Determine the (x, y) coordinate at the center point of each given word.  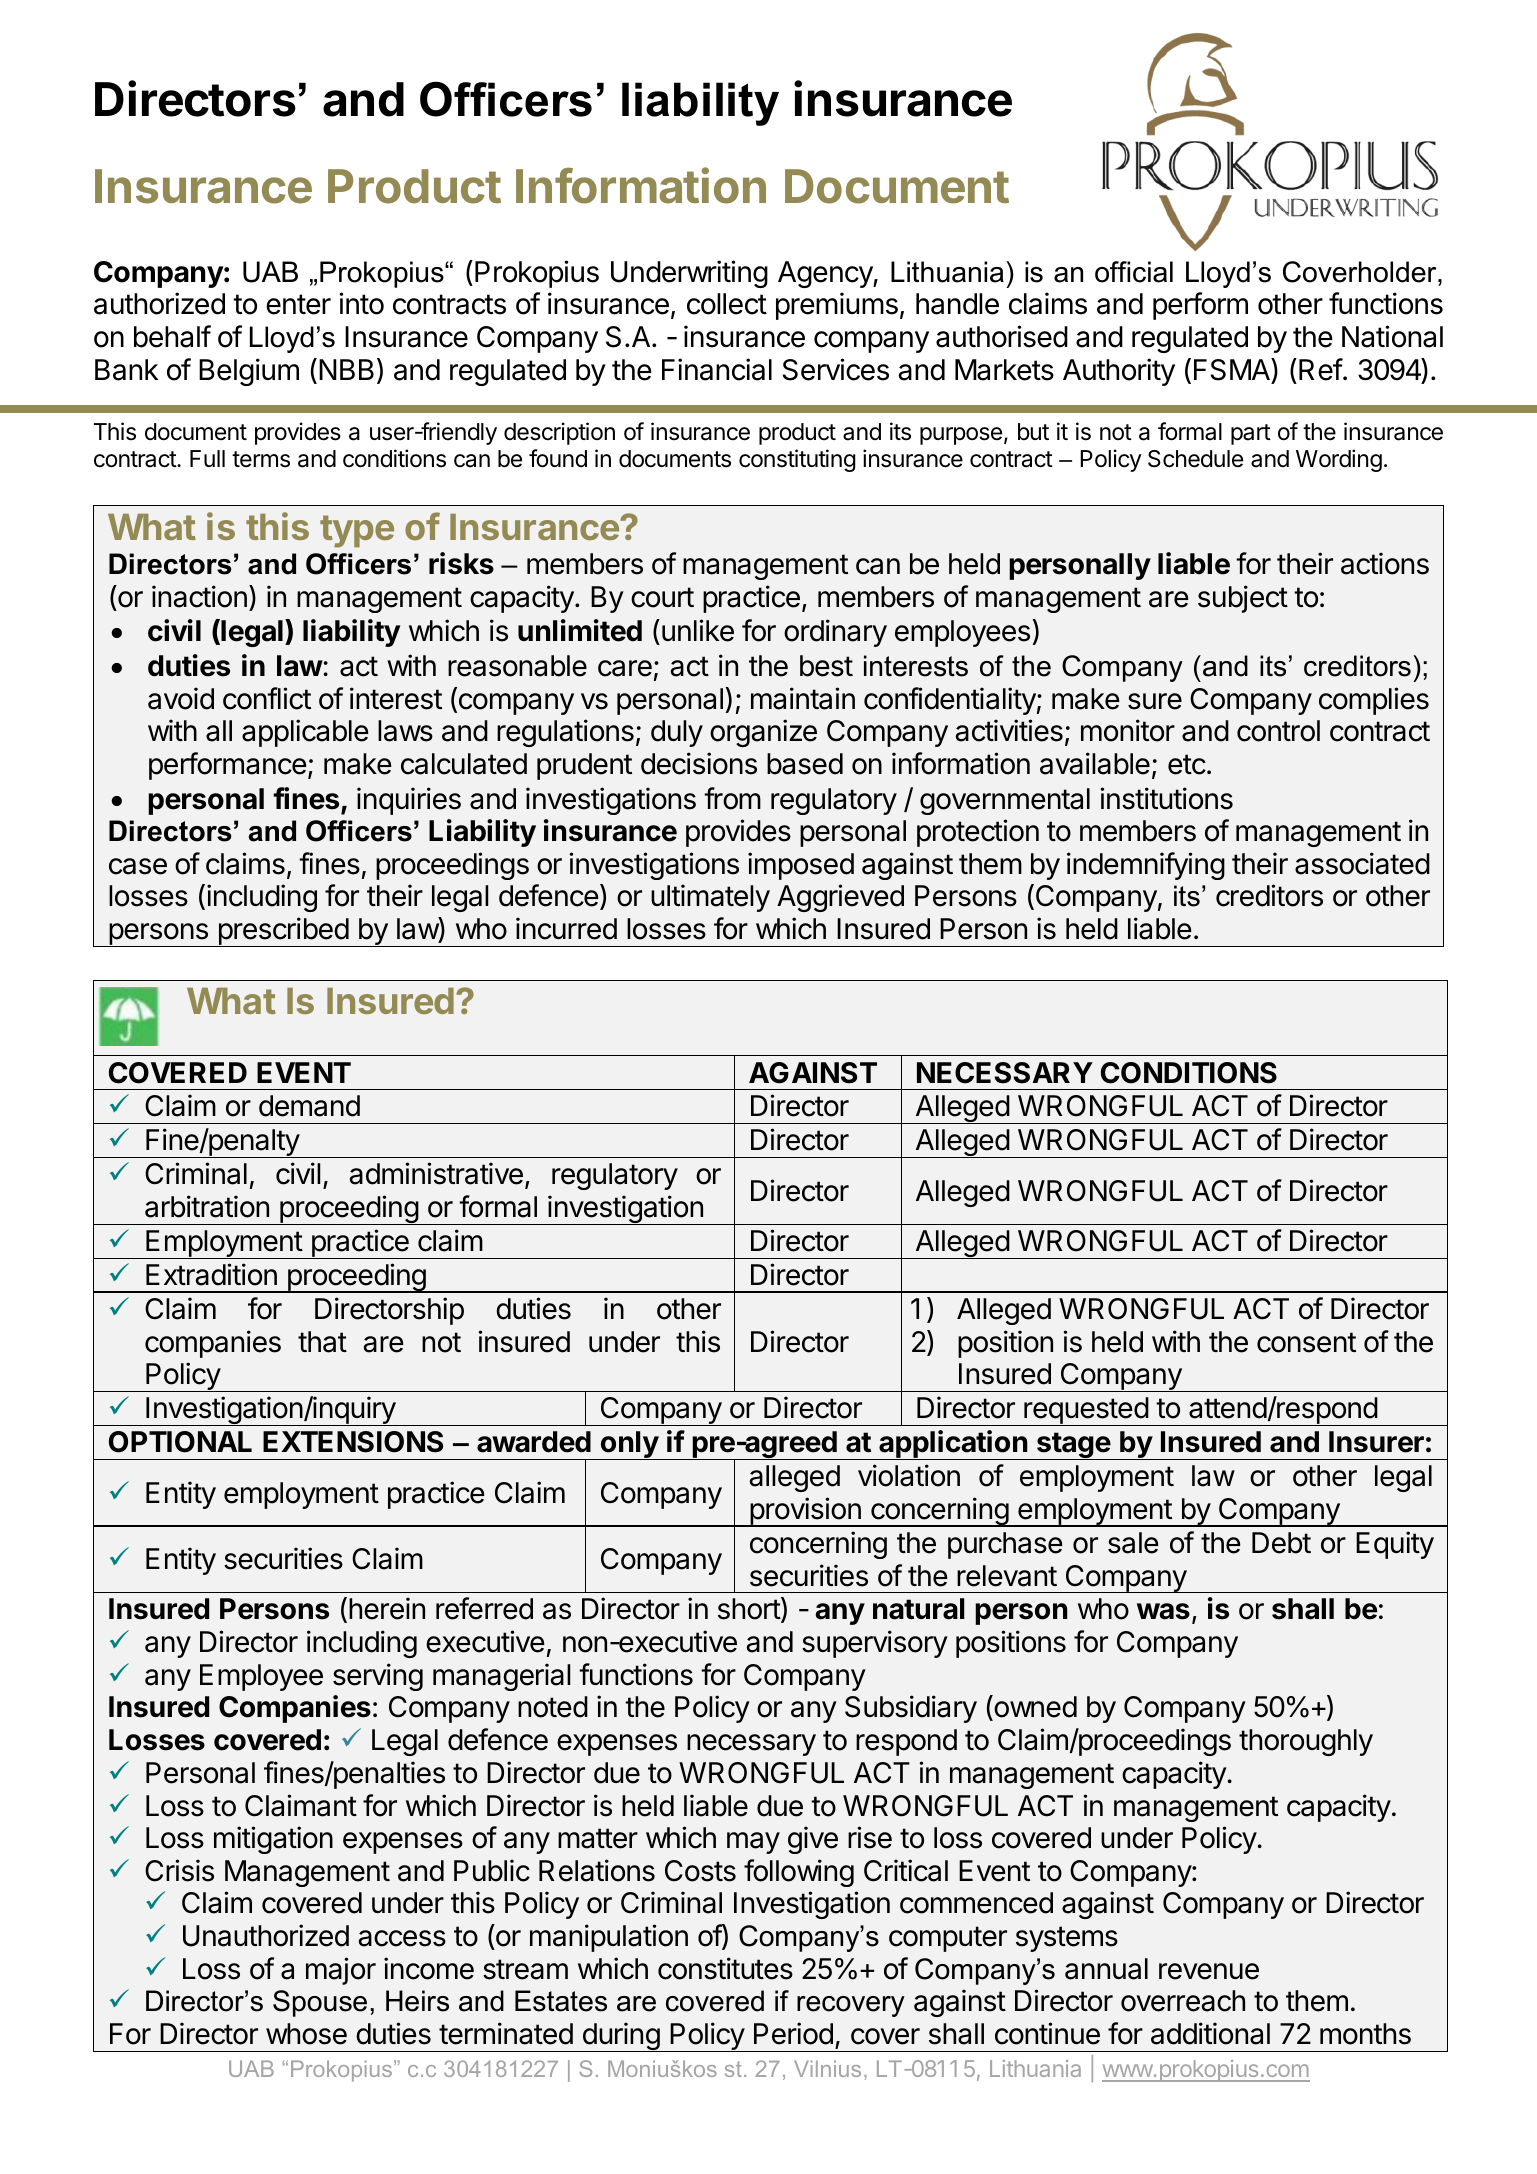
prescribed (283, 932)
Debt (1281, 1543)
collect (727, 304)
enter (298, 304)
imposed (801, 866)
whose (306, 2034)
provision (805, 1512)
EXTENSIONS (353, 1442)
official (1134, 272)
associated (1362, 863)
